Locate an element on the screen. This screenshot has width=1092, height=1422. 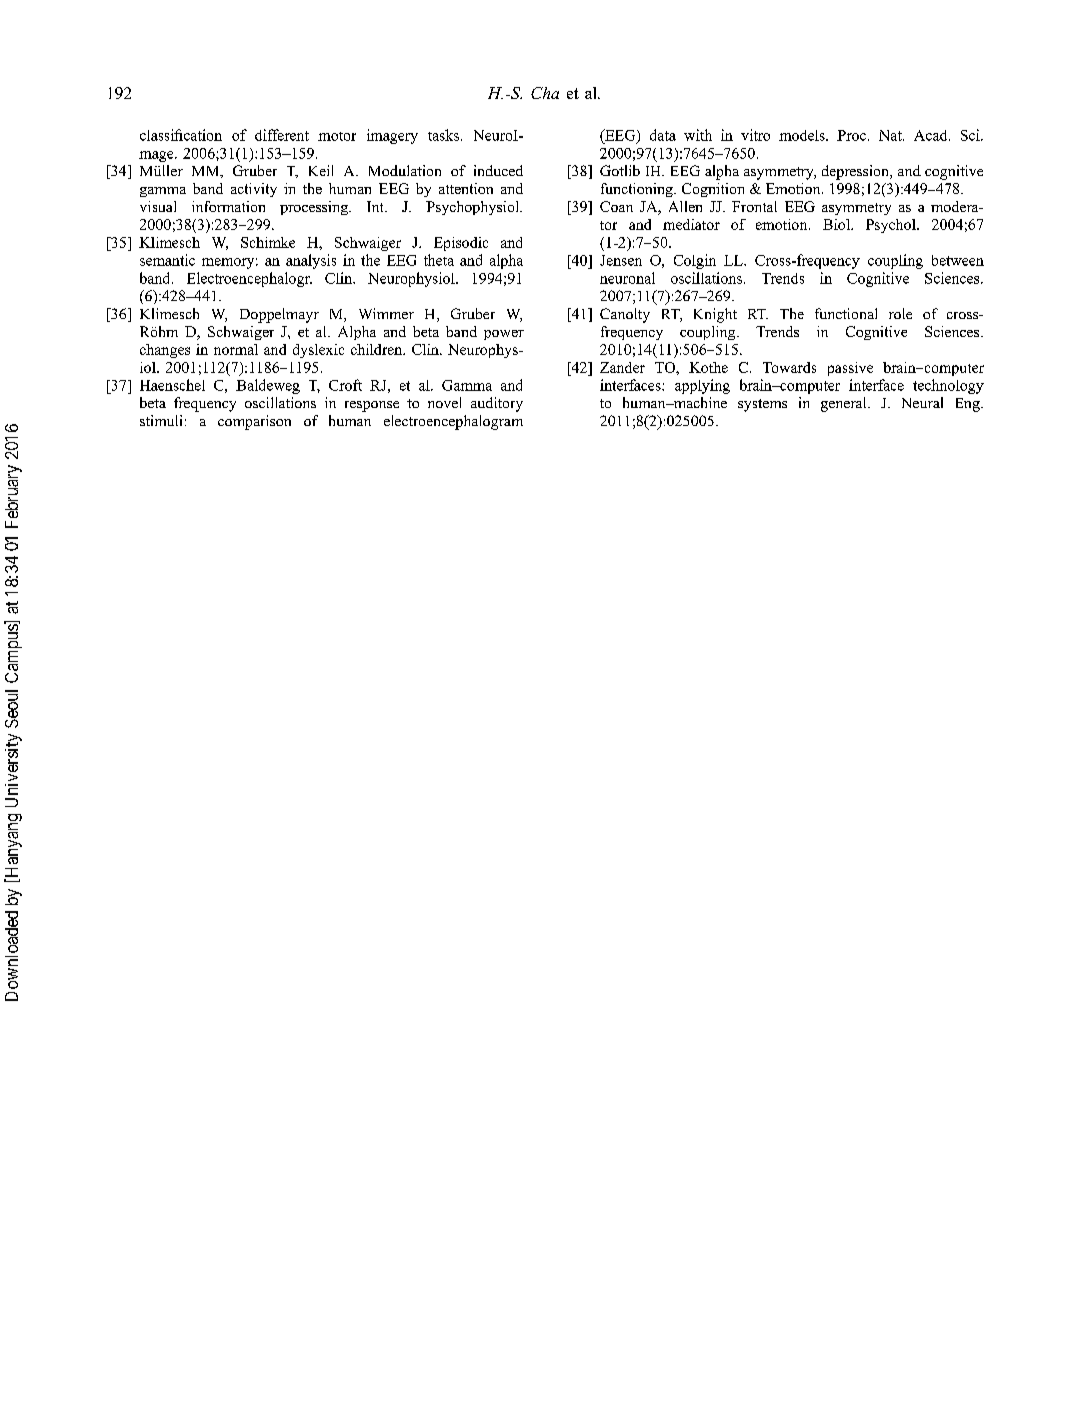
activity is located at coordinates (254, 190).
